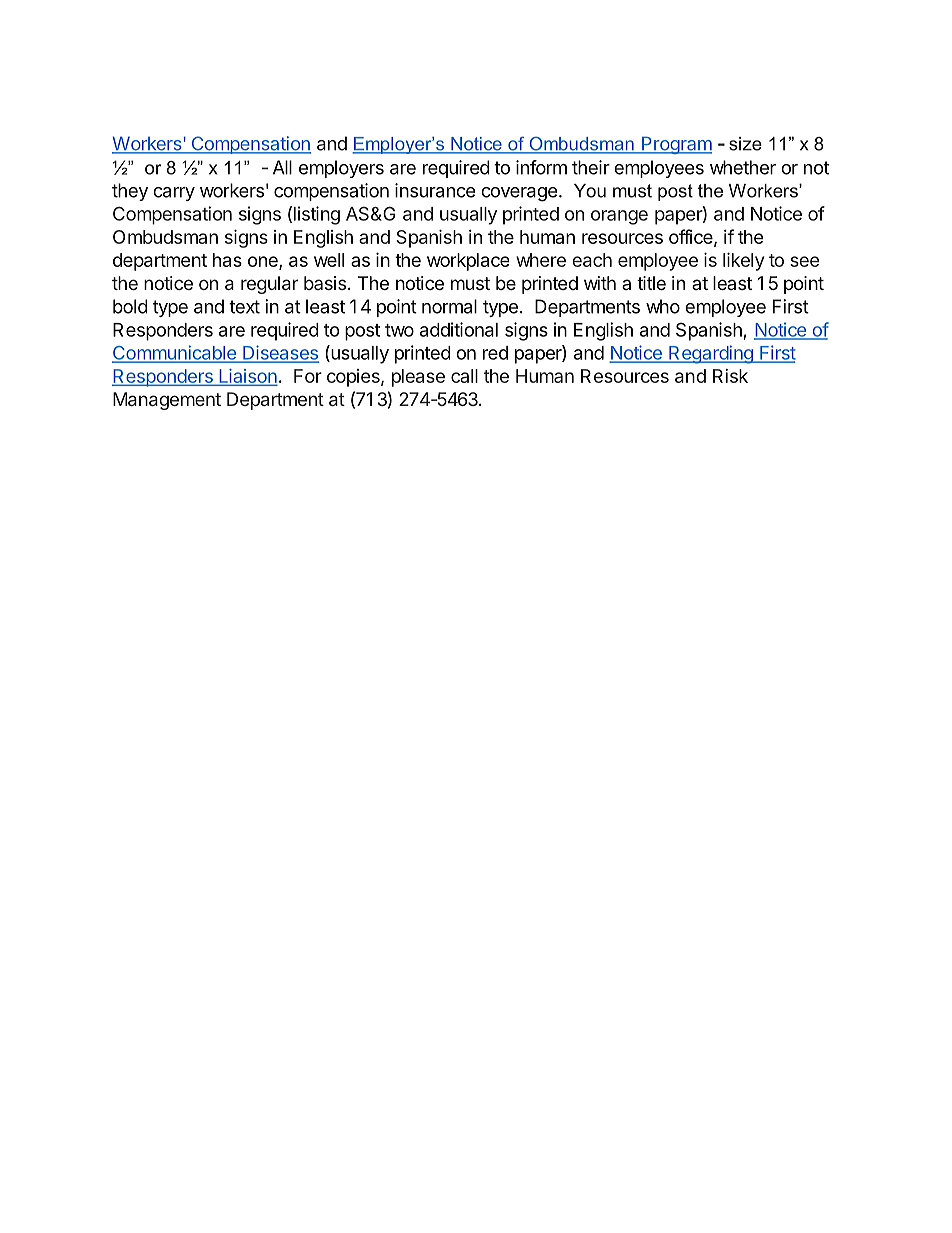 The width and height of the screenshot is (952, 1233). I want to click on inform, so click(541, 167).
